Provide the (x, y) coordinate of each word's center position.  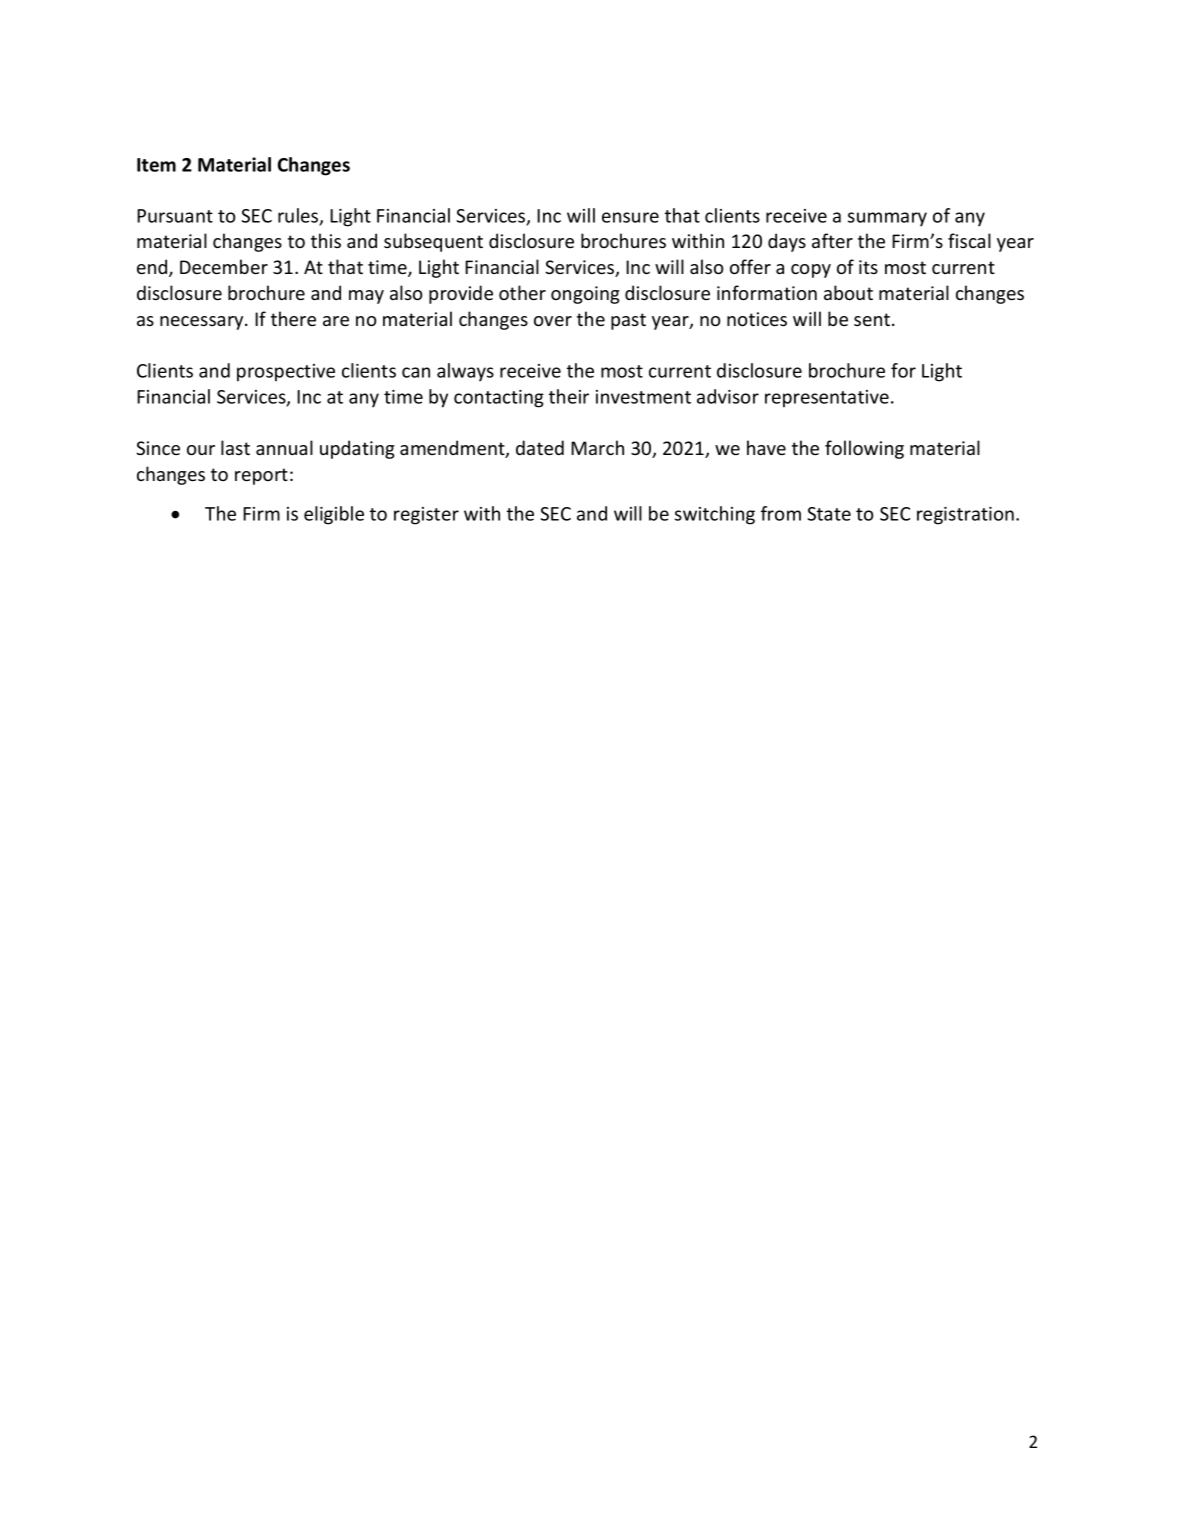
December (224, 266)
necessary (203, 323)
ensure (630, 217)
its (868, 267)
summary (887, 219)
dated (540, 447)
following (864, 449)
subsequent (433, 242)
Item (156, 165)
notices (757, 319)
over (553, 321)
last (235, 447)
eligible (334, 515)
